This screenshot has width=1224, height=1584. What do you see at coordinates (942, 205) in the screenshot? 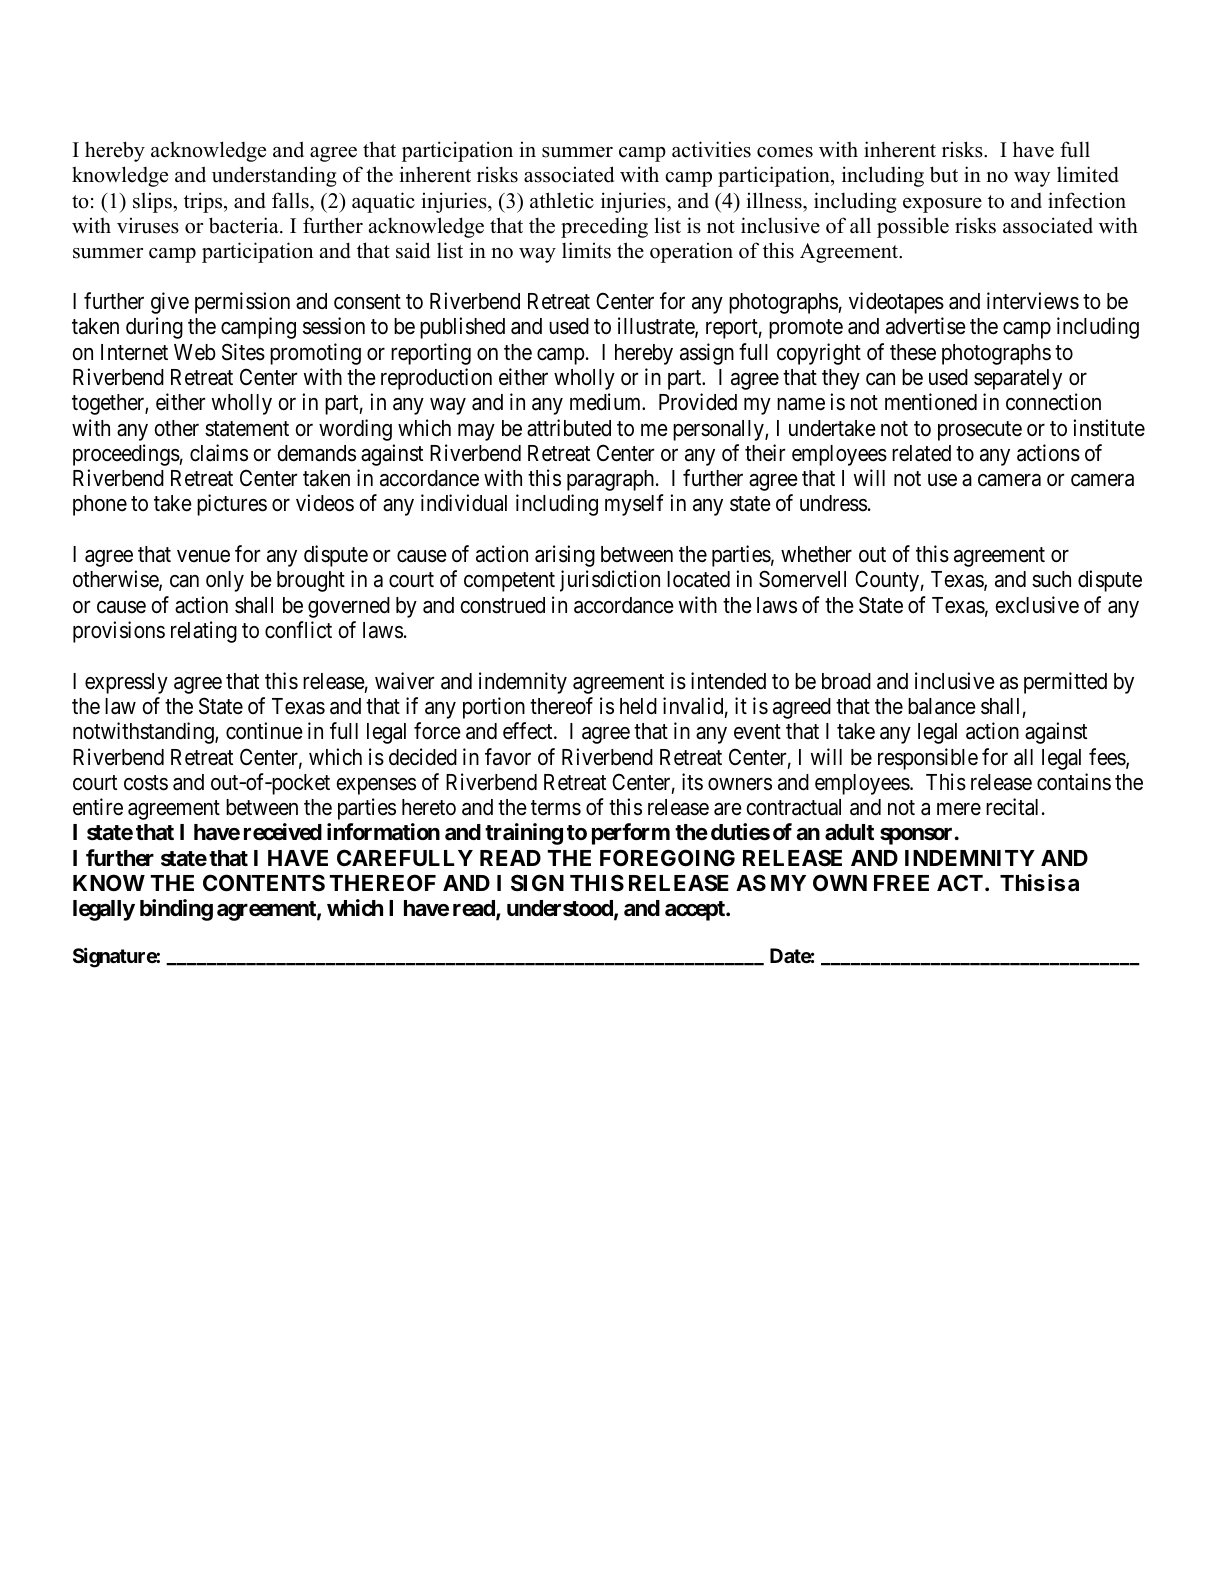
I see `exposure` at bounding box center [942, 205].
